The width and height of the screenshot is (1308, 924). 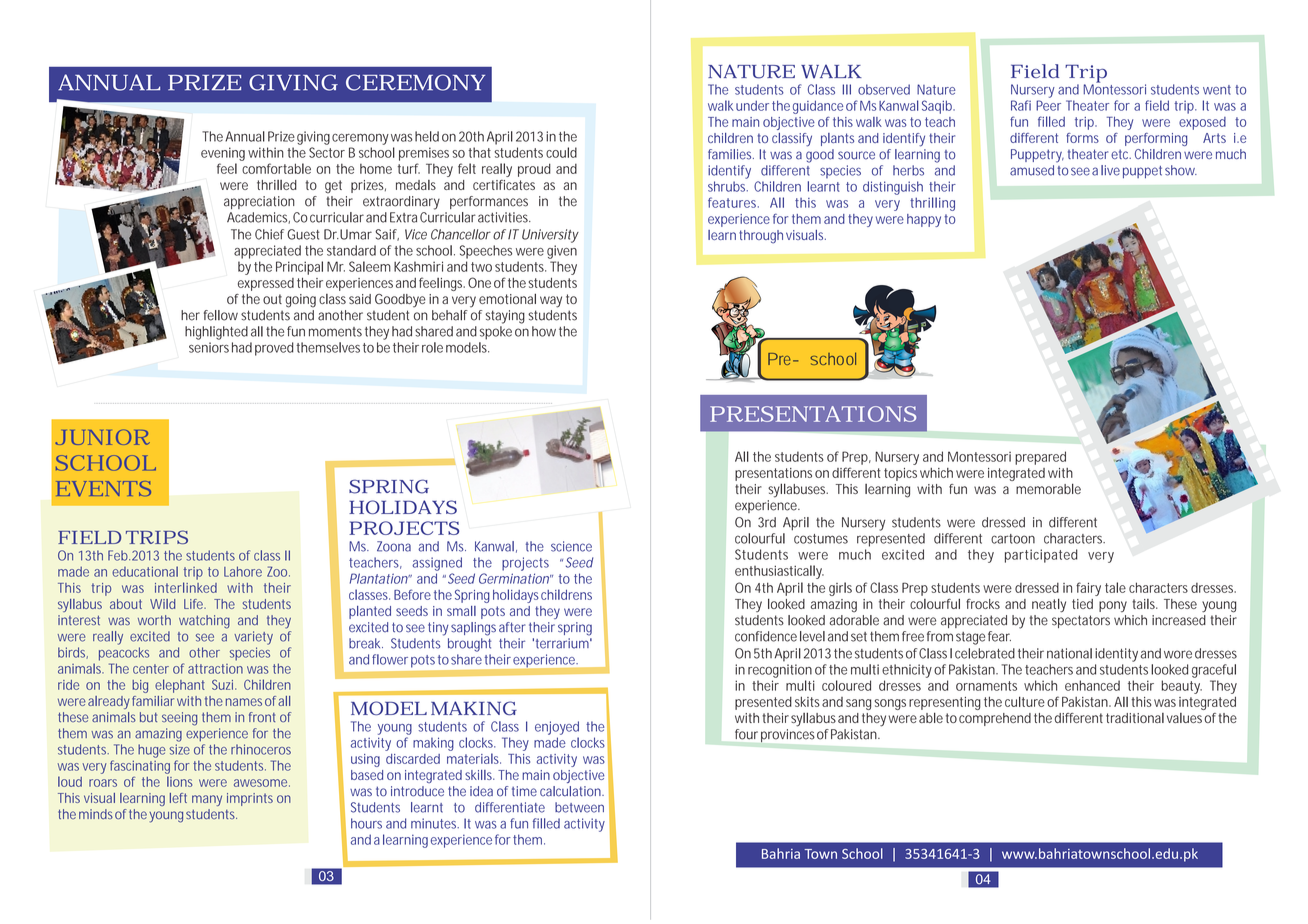 What do you see at coordinates (102, 437) in the screenshot?
I see `JUNIOR` at bounding box center [102, 437].
